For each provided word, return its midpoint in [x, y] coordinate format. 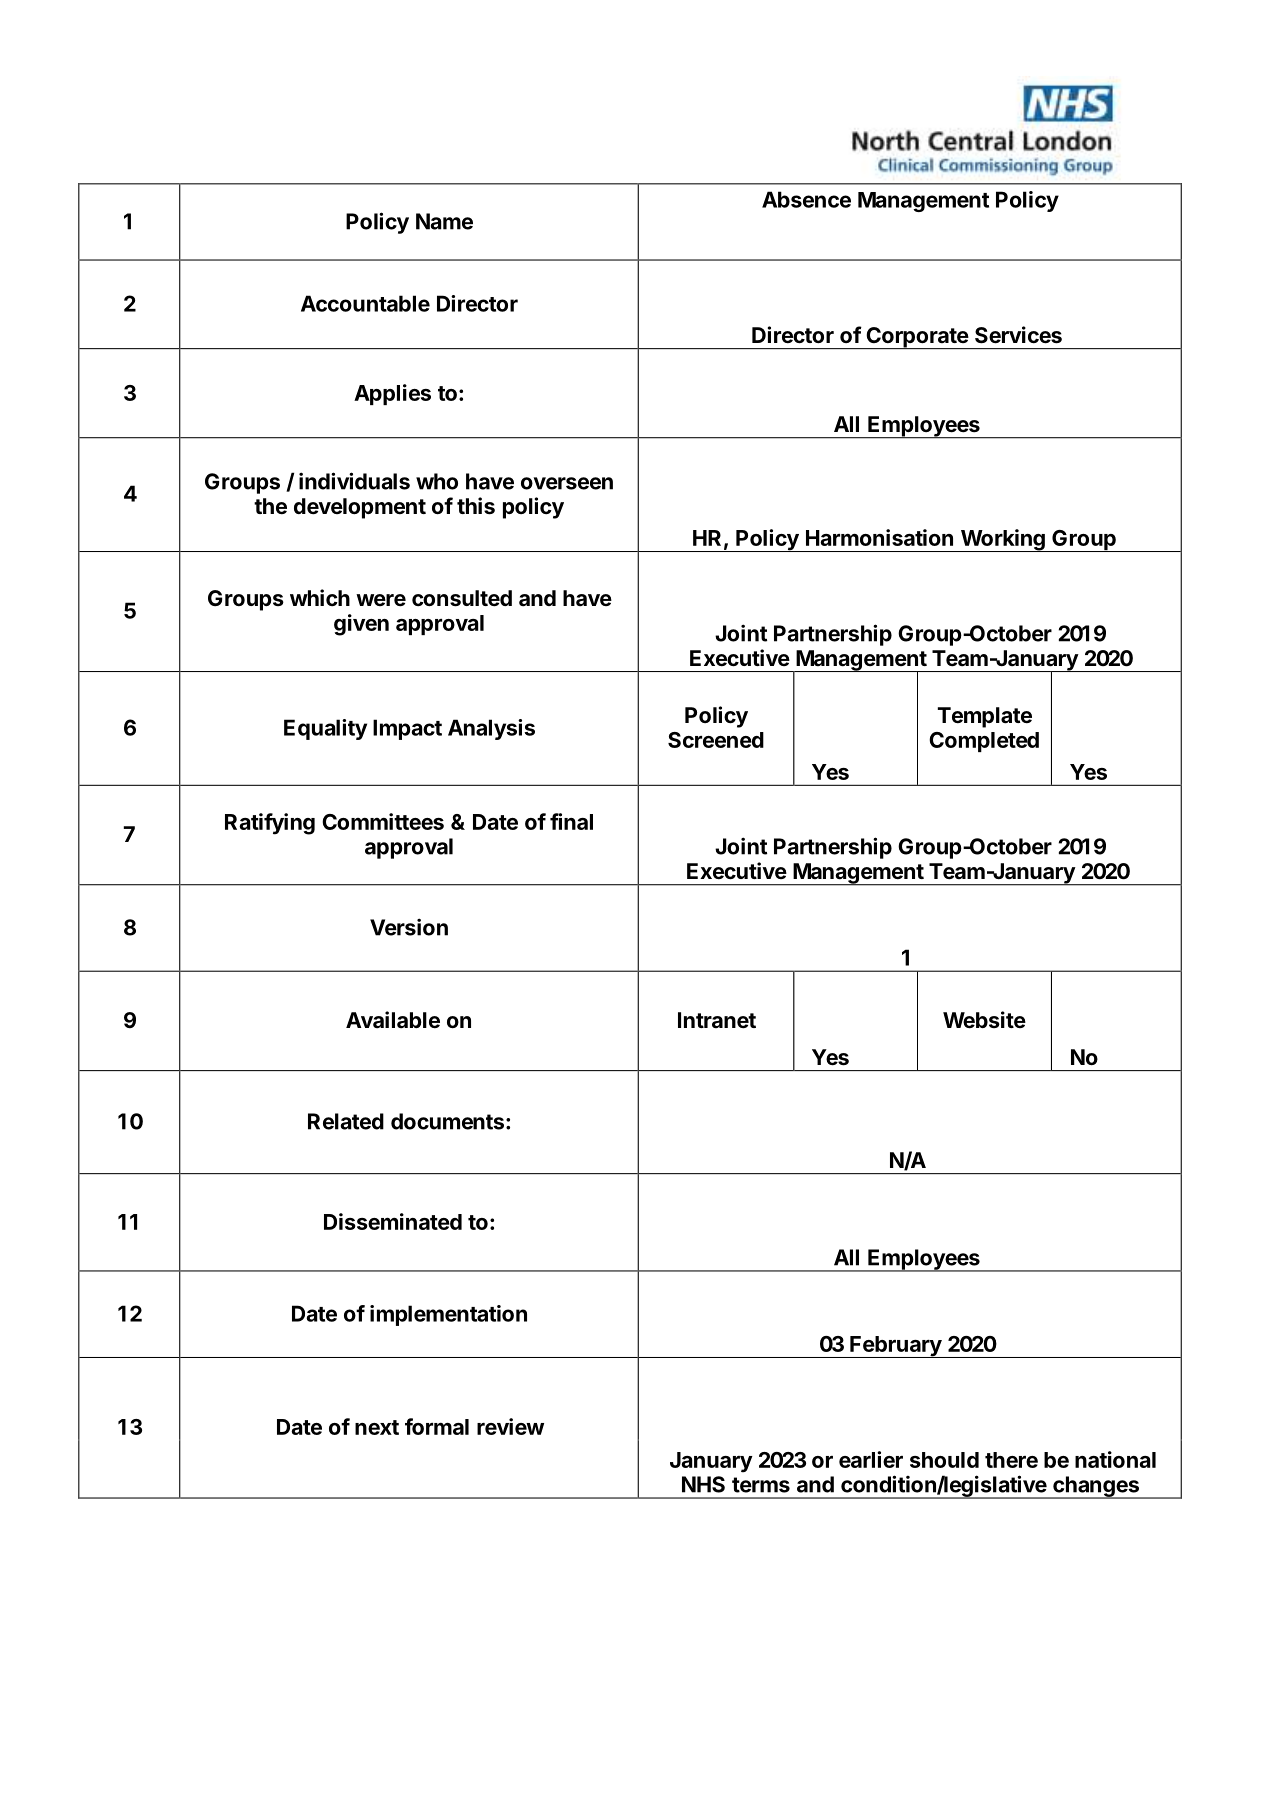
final [571, 821]
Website [984, 1020]
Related [346, 1121]
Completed [984, 742]
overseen [567, 483]
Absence [806, 199]
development [360, 508]
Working [1002, 540]
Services [1018, 335]
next [377, 1427]
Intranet [717, 1020]
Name [444, 221]
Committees [383, 821]
